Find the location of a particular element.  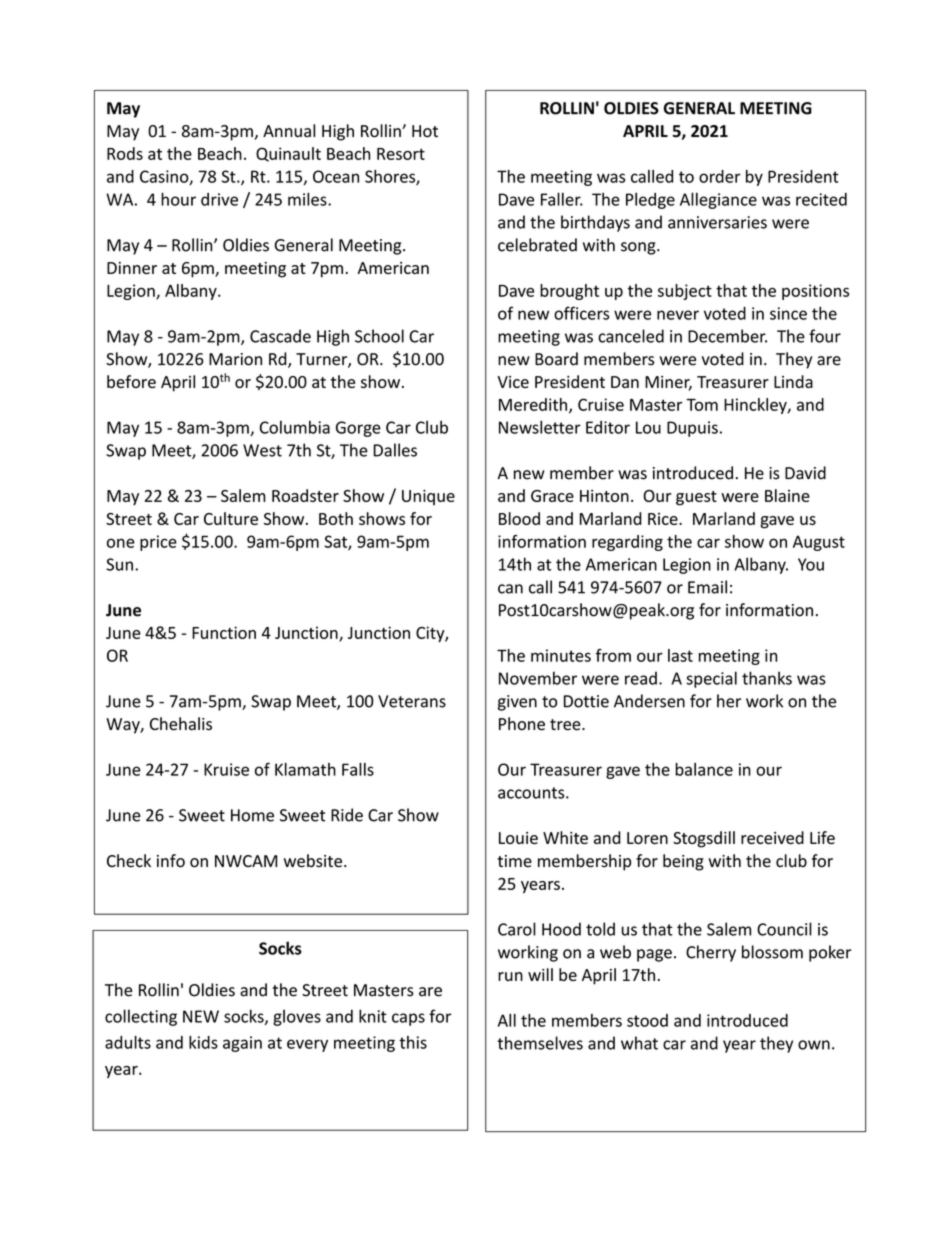

kids is located at coordinates (203, 1042).
